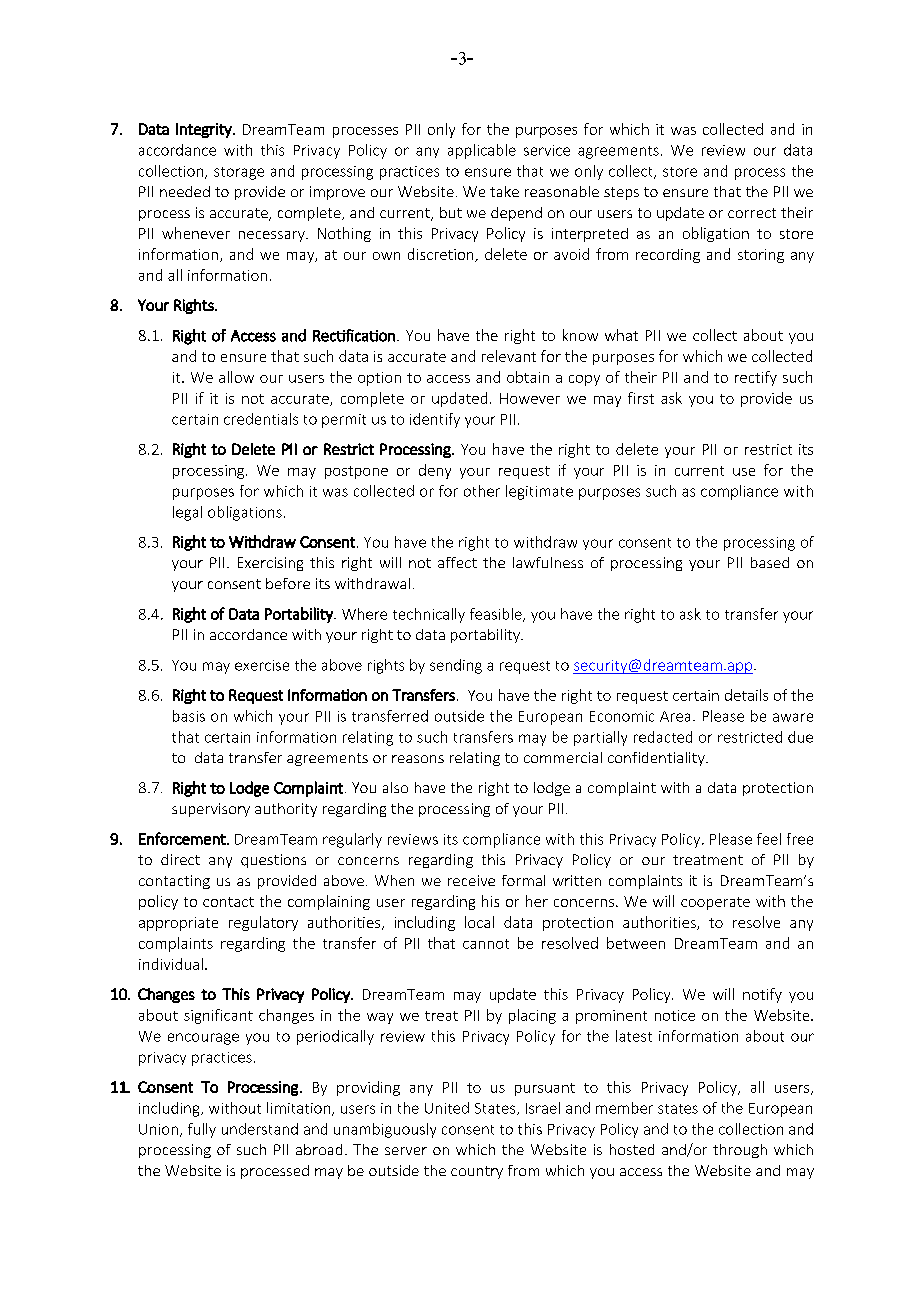 The image size is (924, 1308). I want to click on exercise, so click(262, 665).
